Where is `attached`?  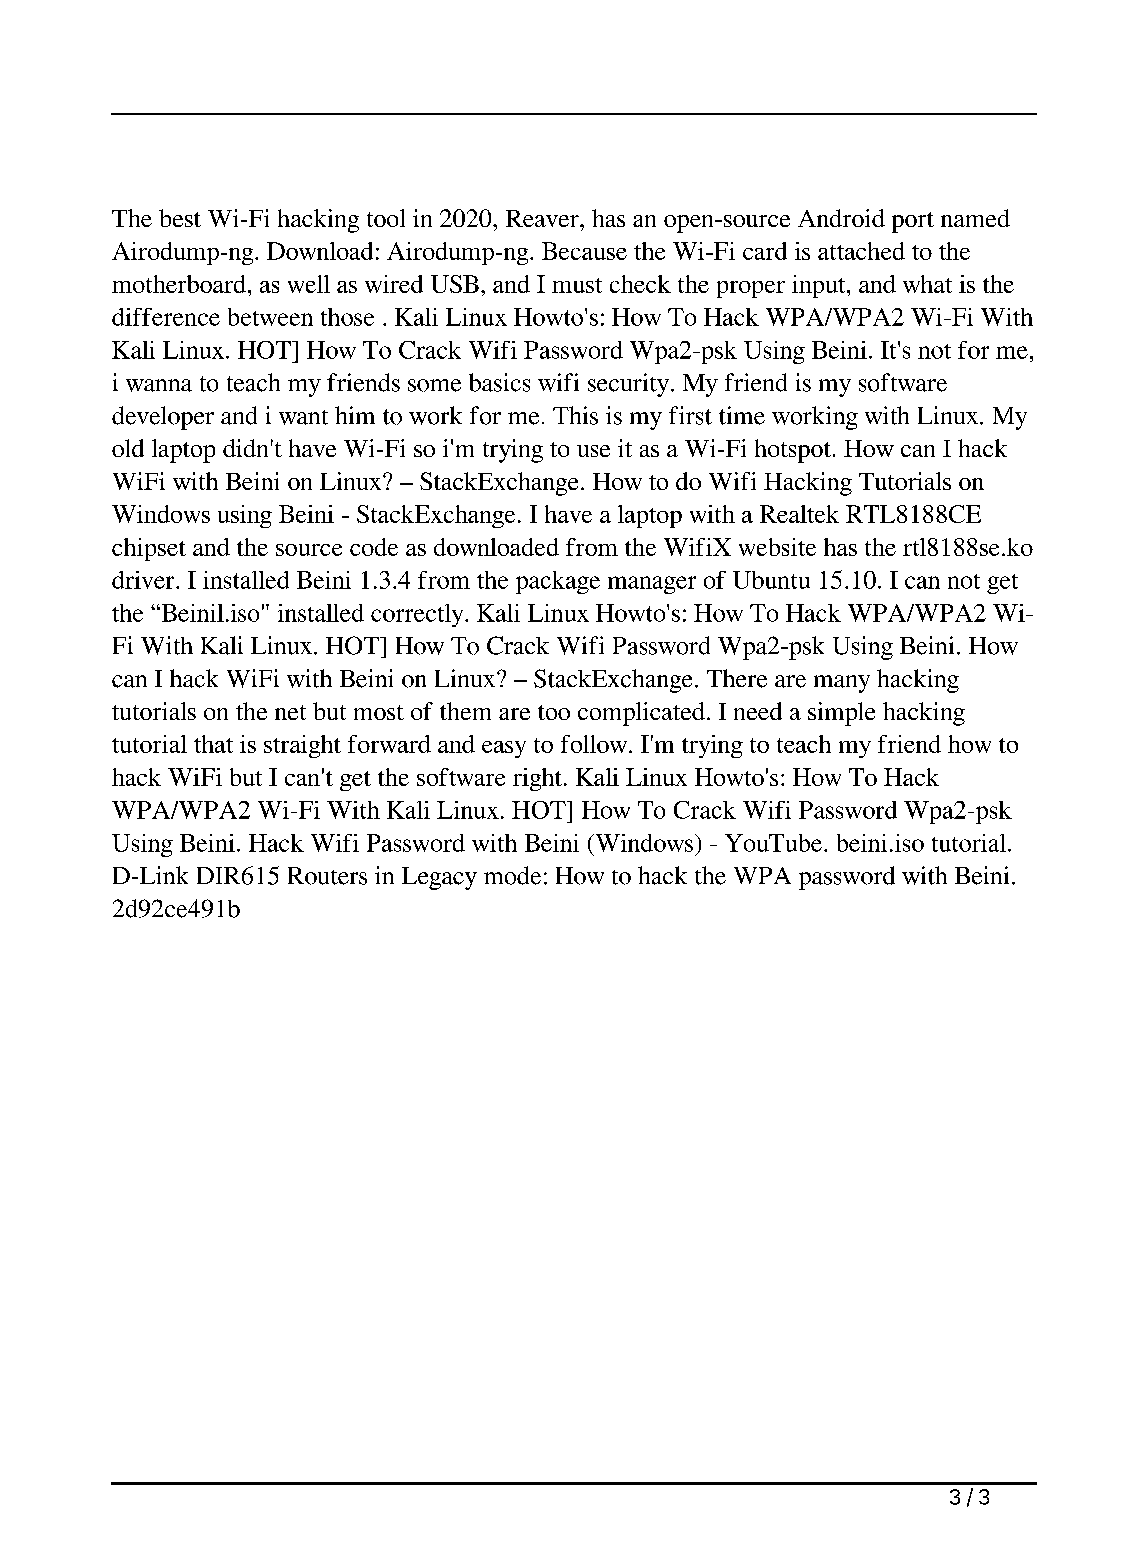 attached is located at coordinates (861, 251).
